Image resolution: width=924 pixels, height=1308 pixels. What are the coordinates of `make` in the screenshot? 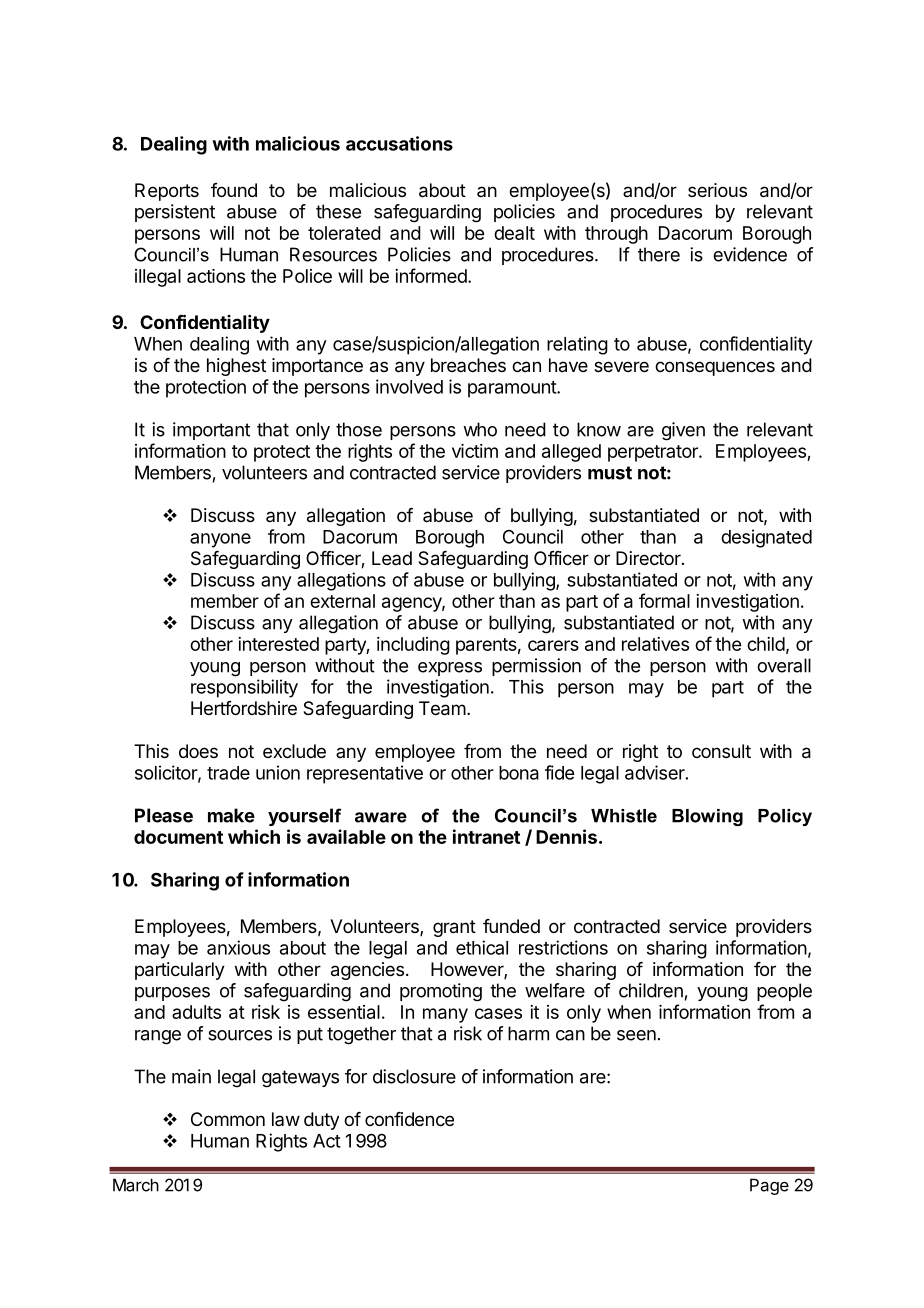 It's located at (231, 815).
